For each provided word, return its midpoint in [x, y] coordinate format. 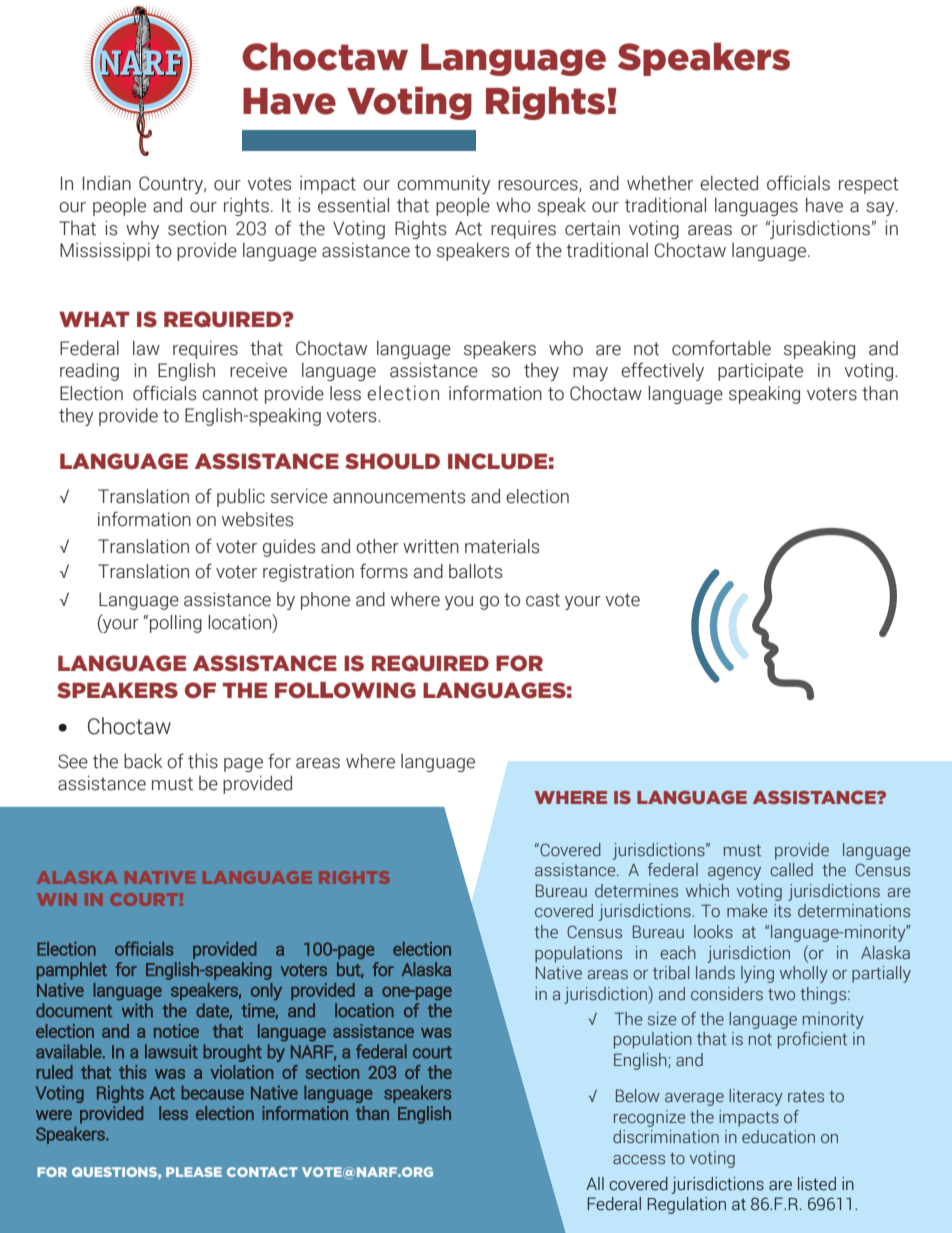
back [143, 761]
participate [760, 372]
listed [817, 1184]
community [443, 184]
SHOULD [392, 461]
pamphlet [72, 971]
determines [636, 891]
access [639, 1160]
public [241, 497]
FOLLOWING [345, 690]
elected [729, 183]
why [142, 230]
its [782, 911]
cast [543, 600]
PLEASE [194, 1172]
